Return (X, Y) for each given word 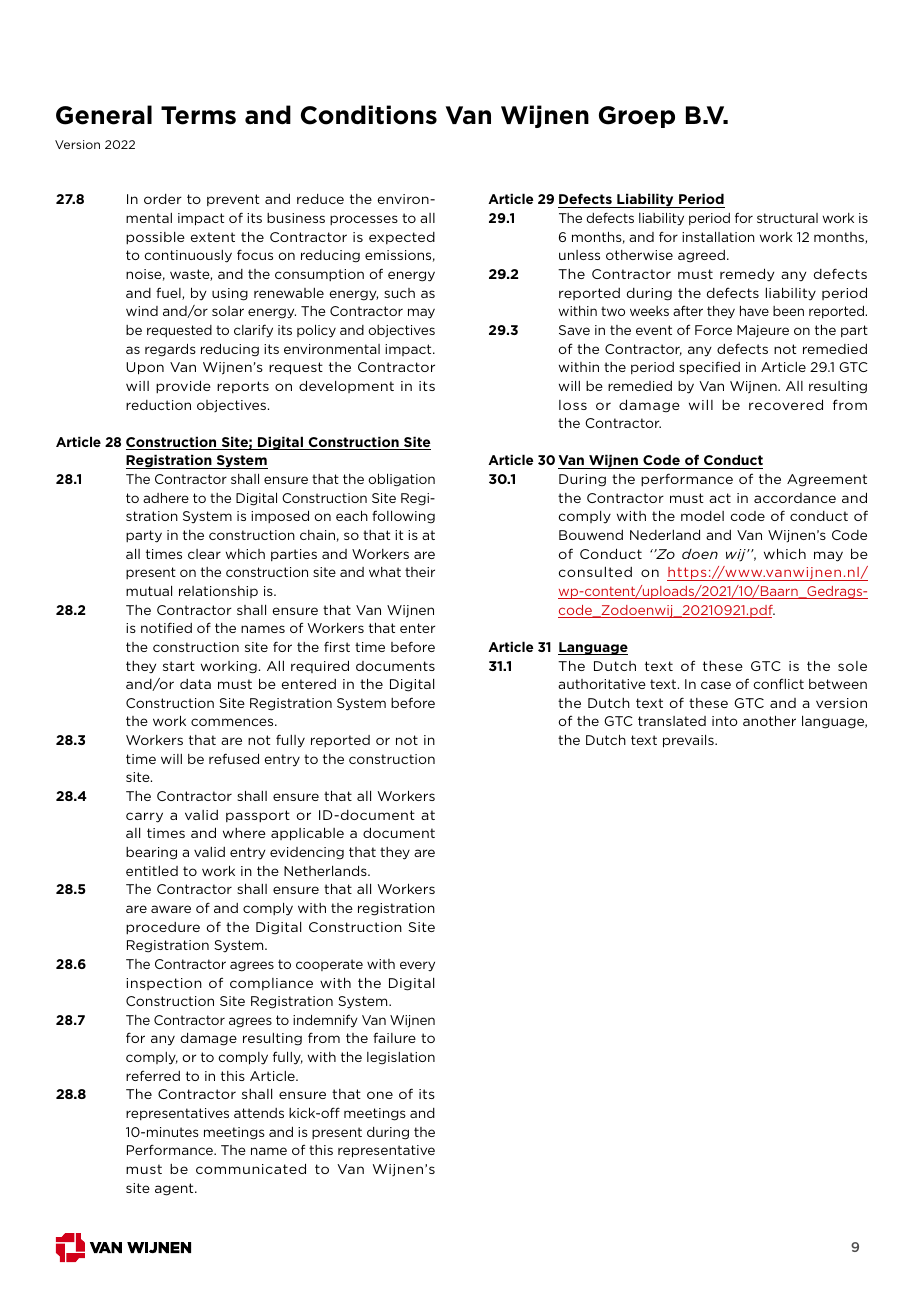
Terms (198, 115)
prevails (689, 741)
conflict (778, 684)
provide (183, 387)
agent (175, 1189)
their (420, 572)
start (179, 666)
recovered (786, 404)
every (417, 966)
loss (573, 405)
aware (171, 909)
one (380, 1095)
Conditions (369, 115)
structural (787, 218)
